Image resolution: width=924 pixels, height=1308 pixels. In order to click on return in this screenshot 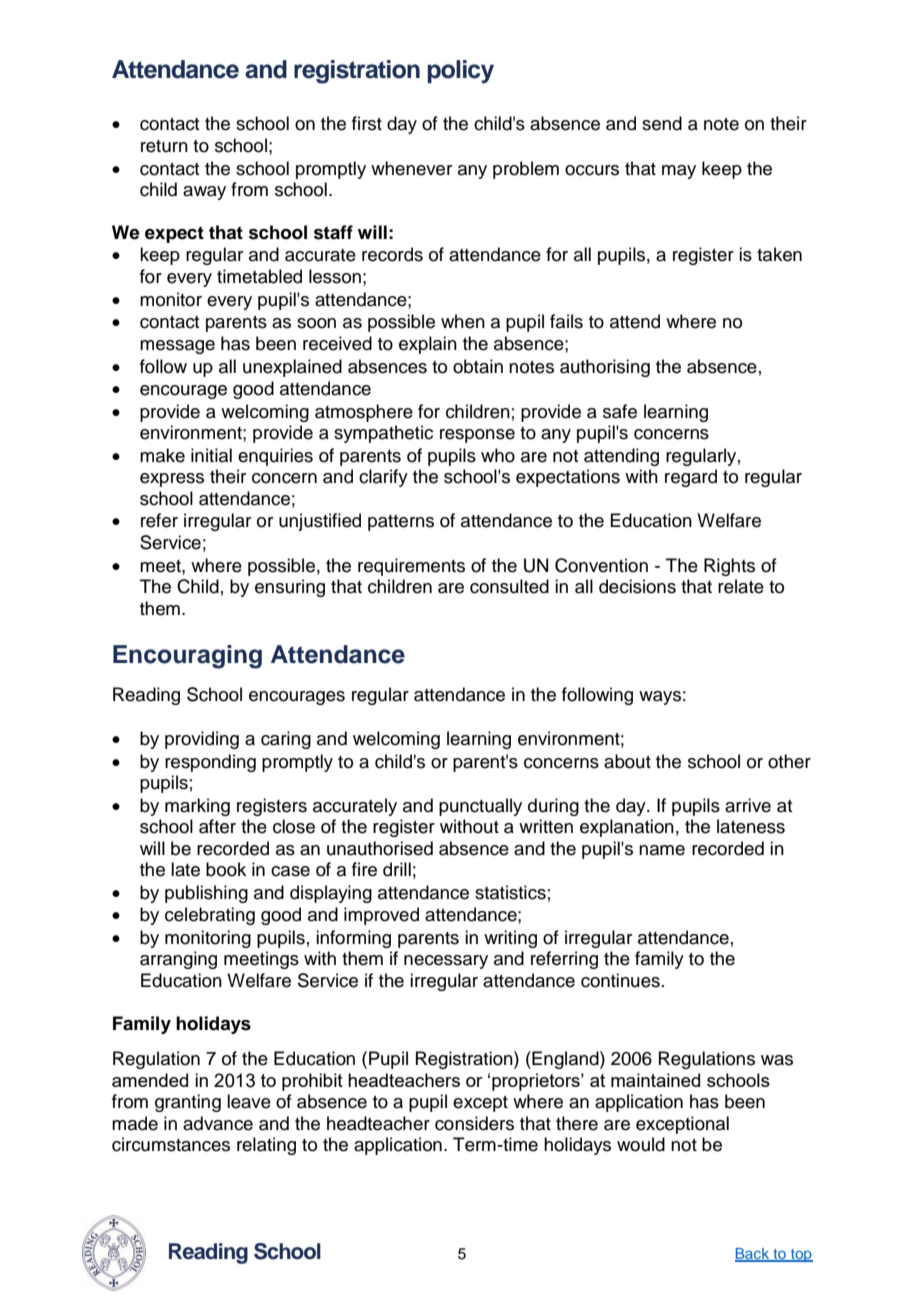, I will do `click(164, 146)`.
